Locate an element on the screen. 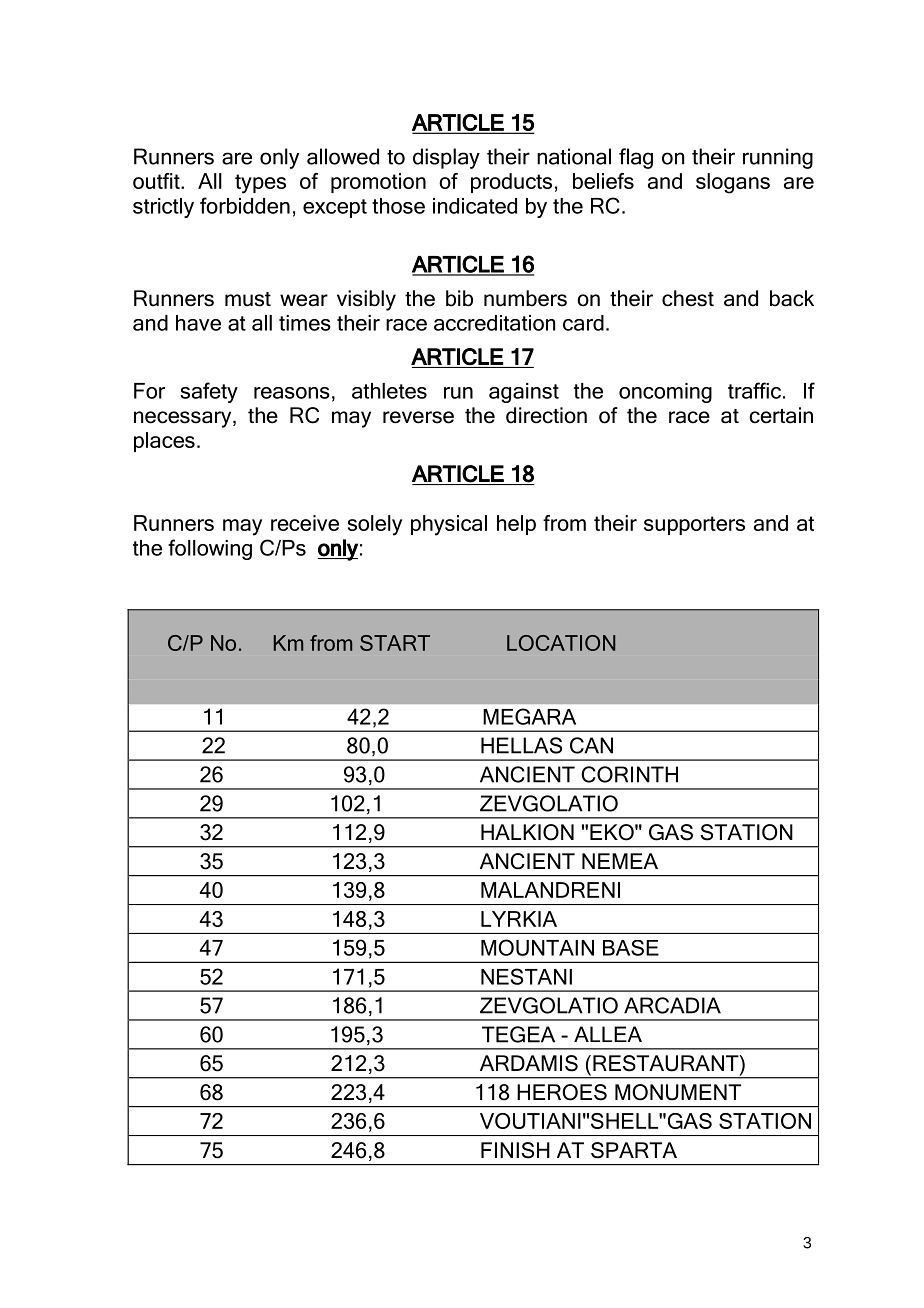  START is located at coordinates (395, 643).
